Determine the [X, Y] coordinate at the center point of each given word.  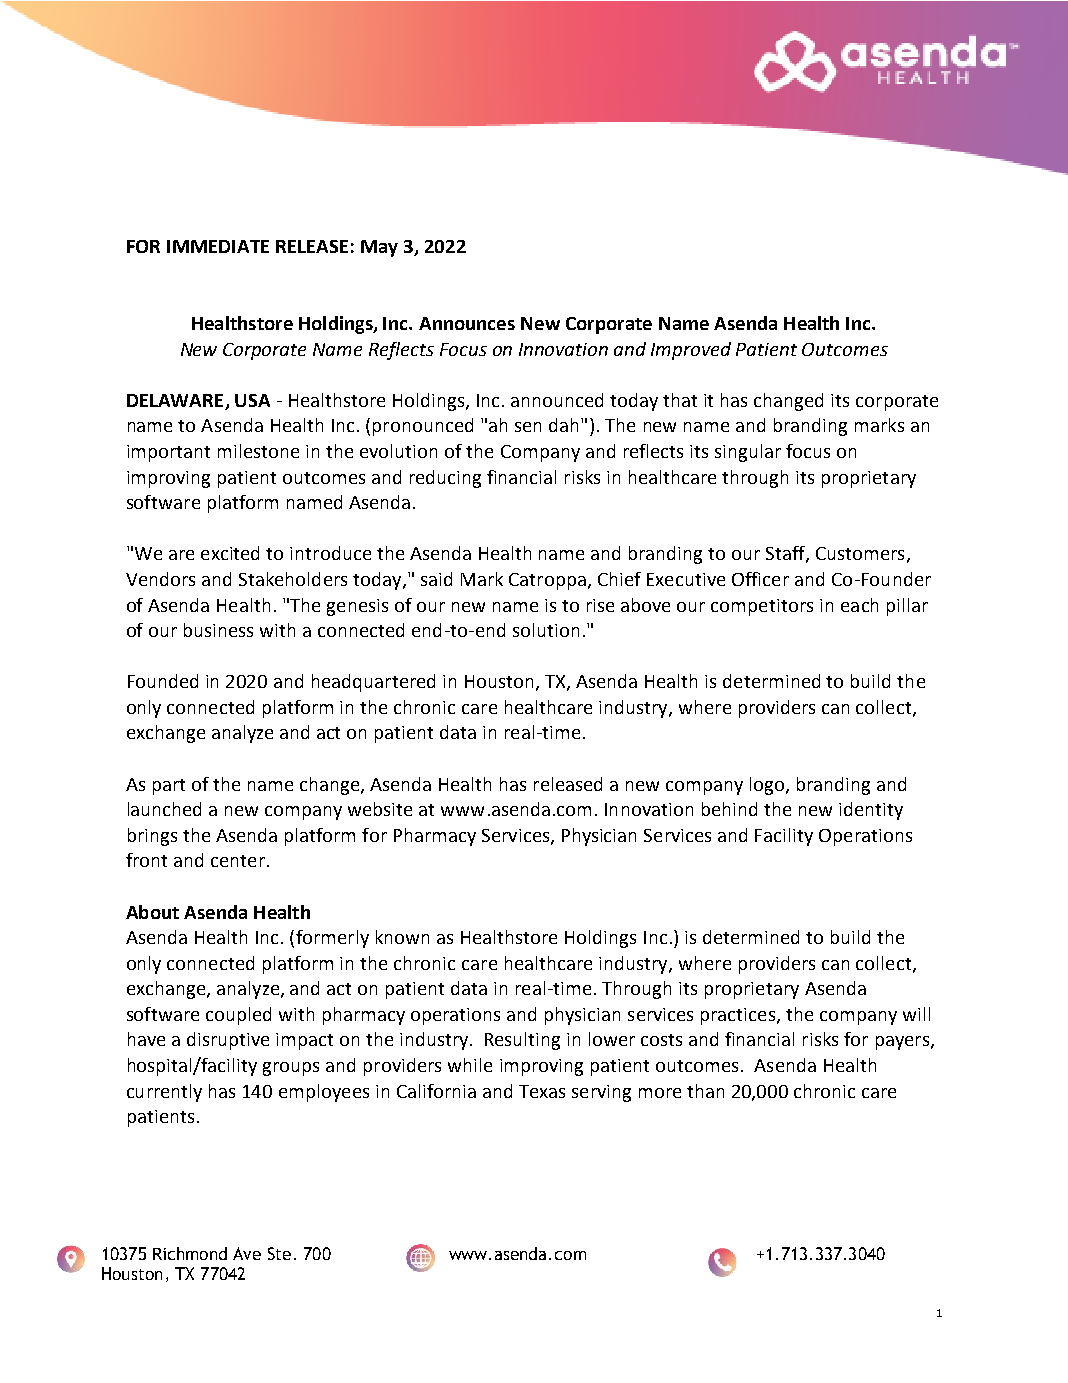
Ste [279, 1253]
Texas [542, 1091]
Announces [467, 323]
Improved [691, 351]
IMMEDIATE [218, 246]
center [238, 861]
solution [546, 630]
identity [871, 811]
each [859, 605]
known [402, 937]
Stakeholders [293, 579]
